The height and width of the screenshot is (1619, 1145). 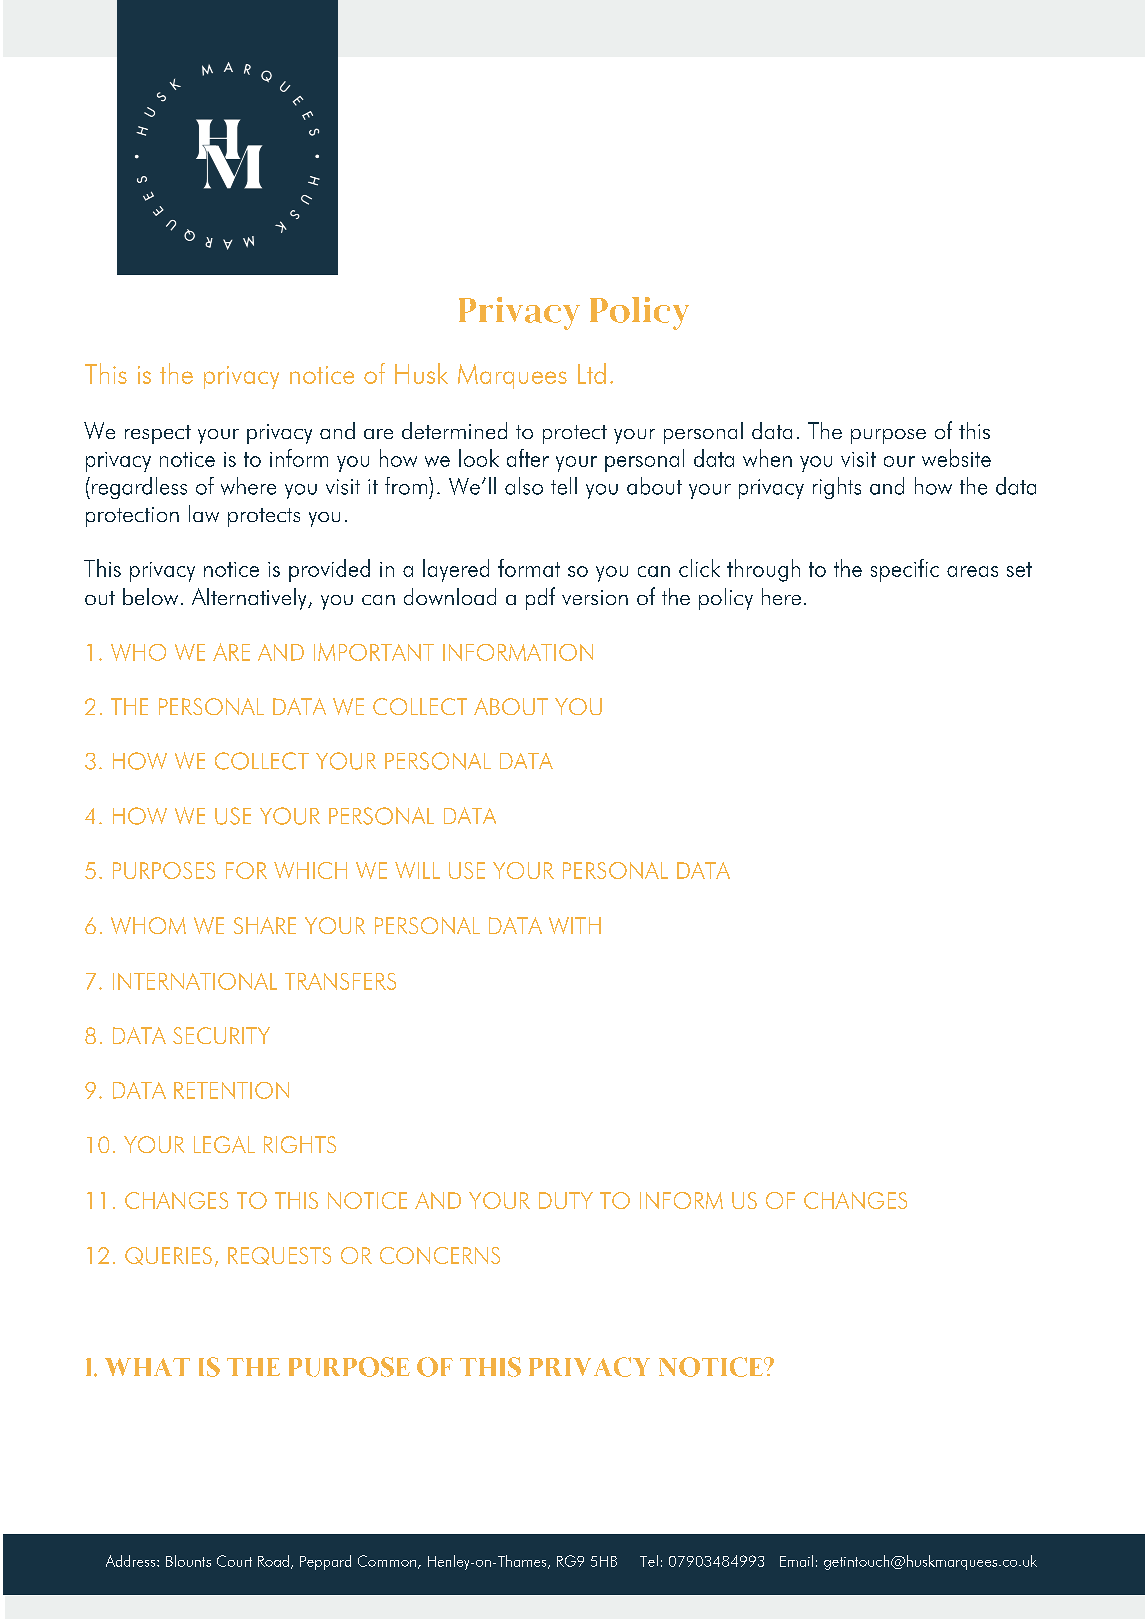 I want to click on Ltd, so click(x=592, y=373).
